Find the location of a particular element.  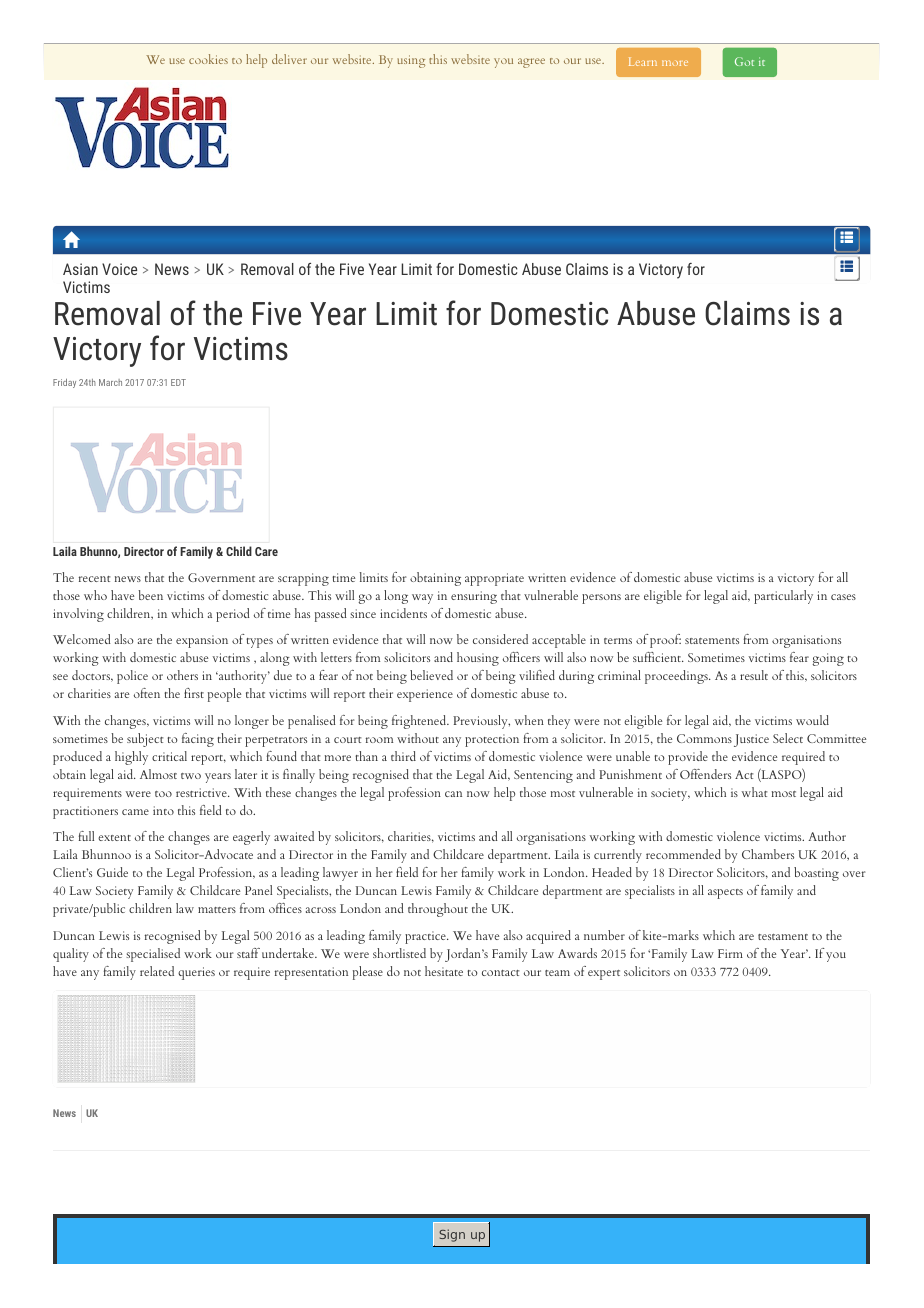

cookies is located at coordinates (208, 59).
